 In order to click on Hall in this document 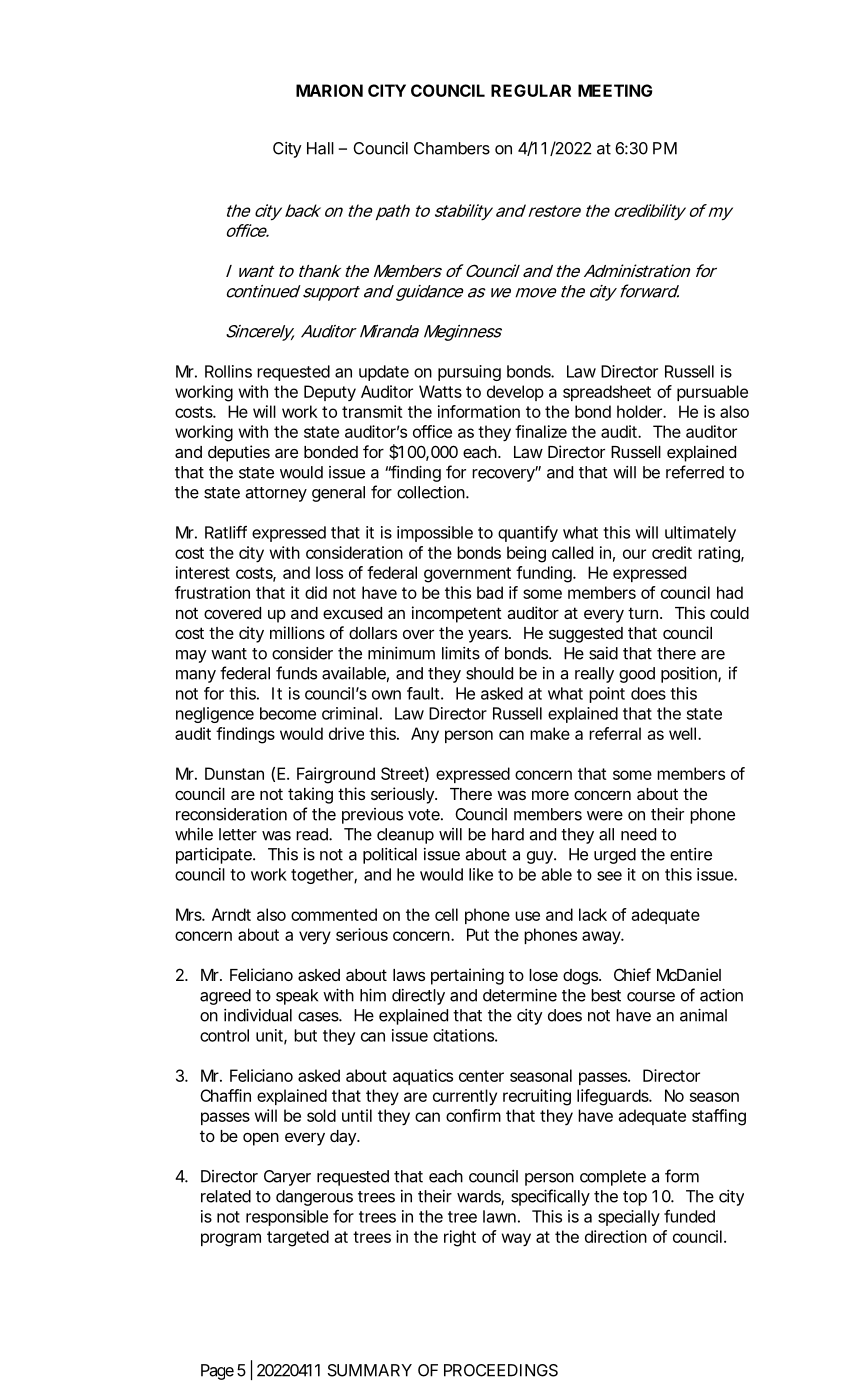, I will do `click(320, 148)`.
